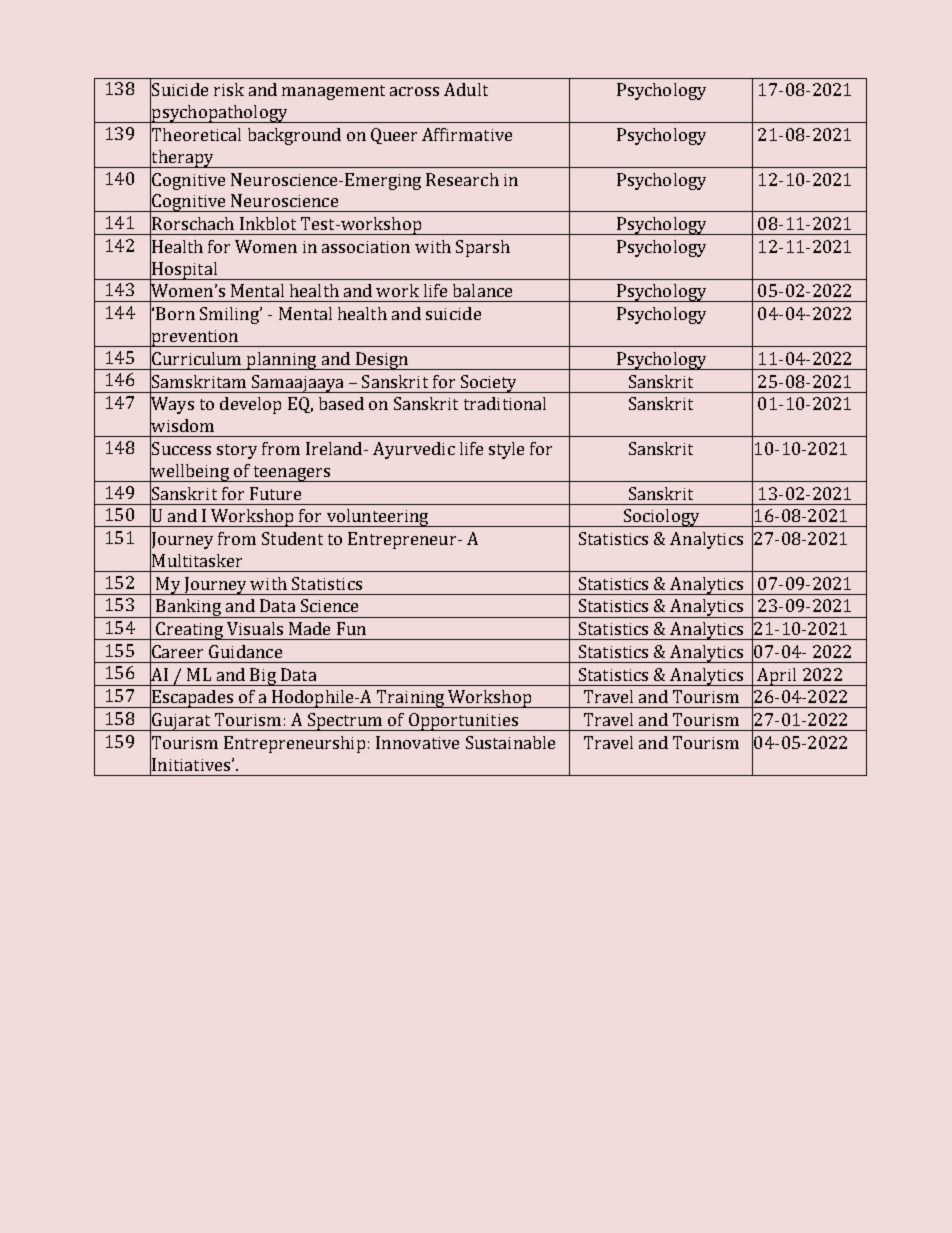 This screenshot has height=1233, width=952. What do you see at coordinates (366, 247) in the screenshot?
I see `association` at bounding box center [366, 247].
